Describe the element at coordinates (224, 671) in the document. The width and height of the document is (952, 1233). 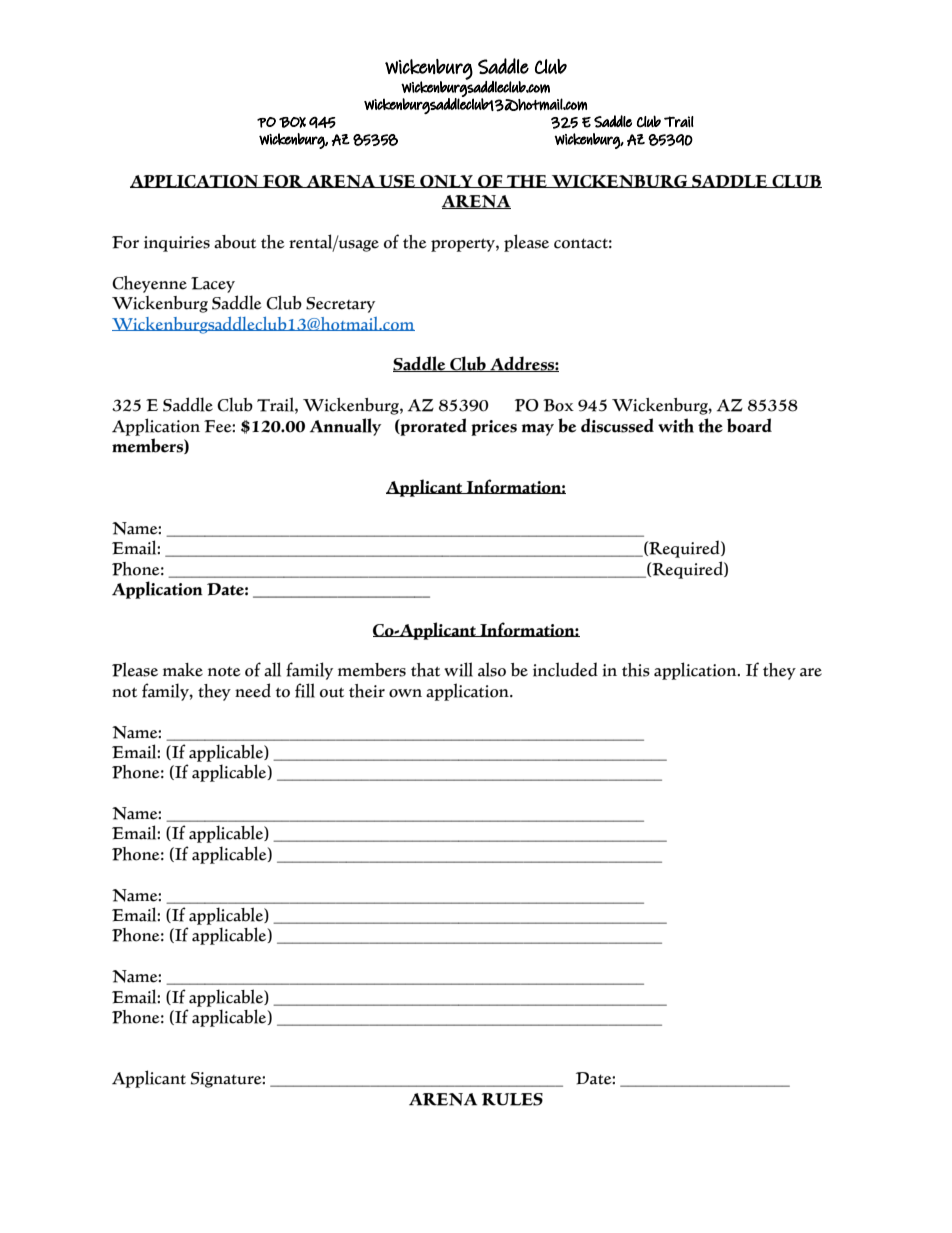
I see `note` at that location.
